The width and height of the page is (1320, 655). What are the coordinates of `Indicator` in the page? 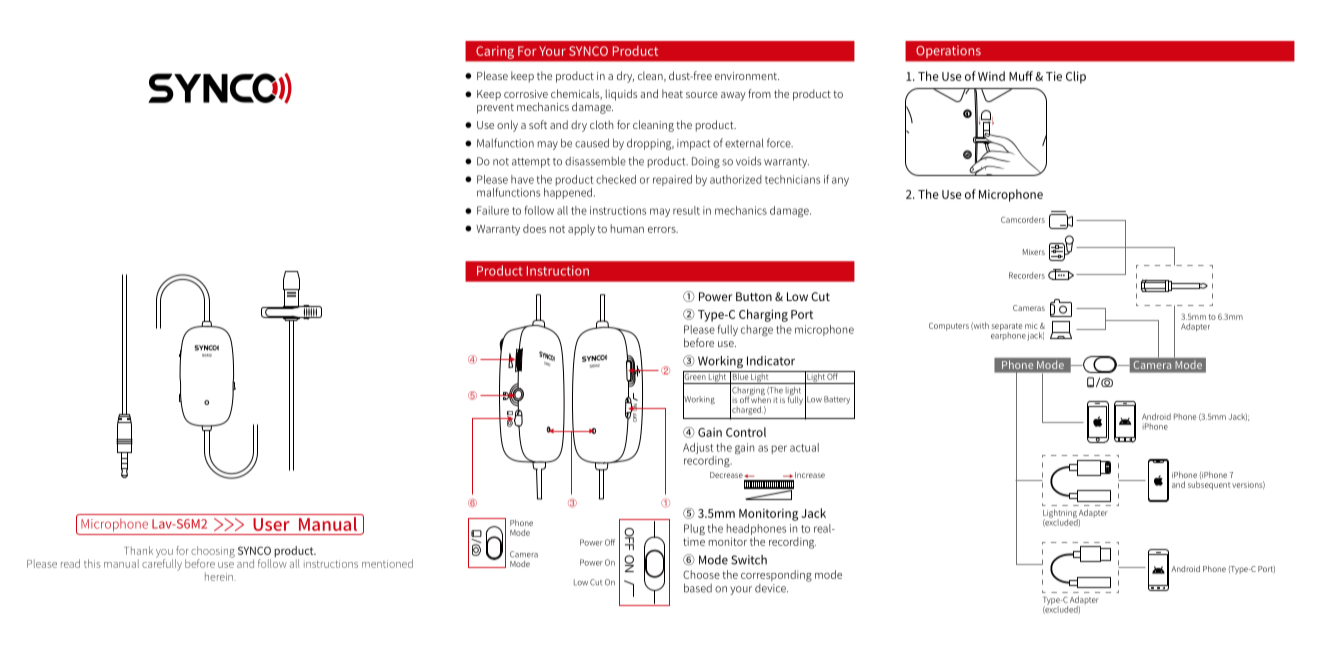 It's located at (771, 361).
